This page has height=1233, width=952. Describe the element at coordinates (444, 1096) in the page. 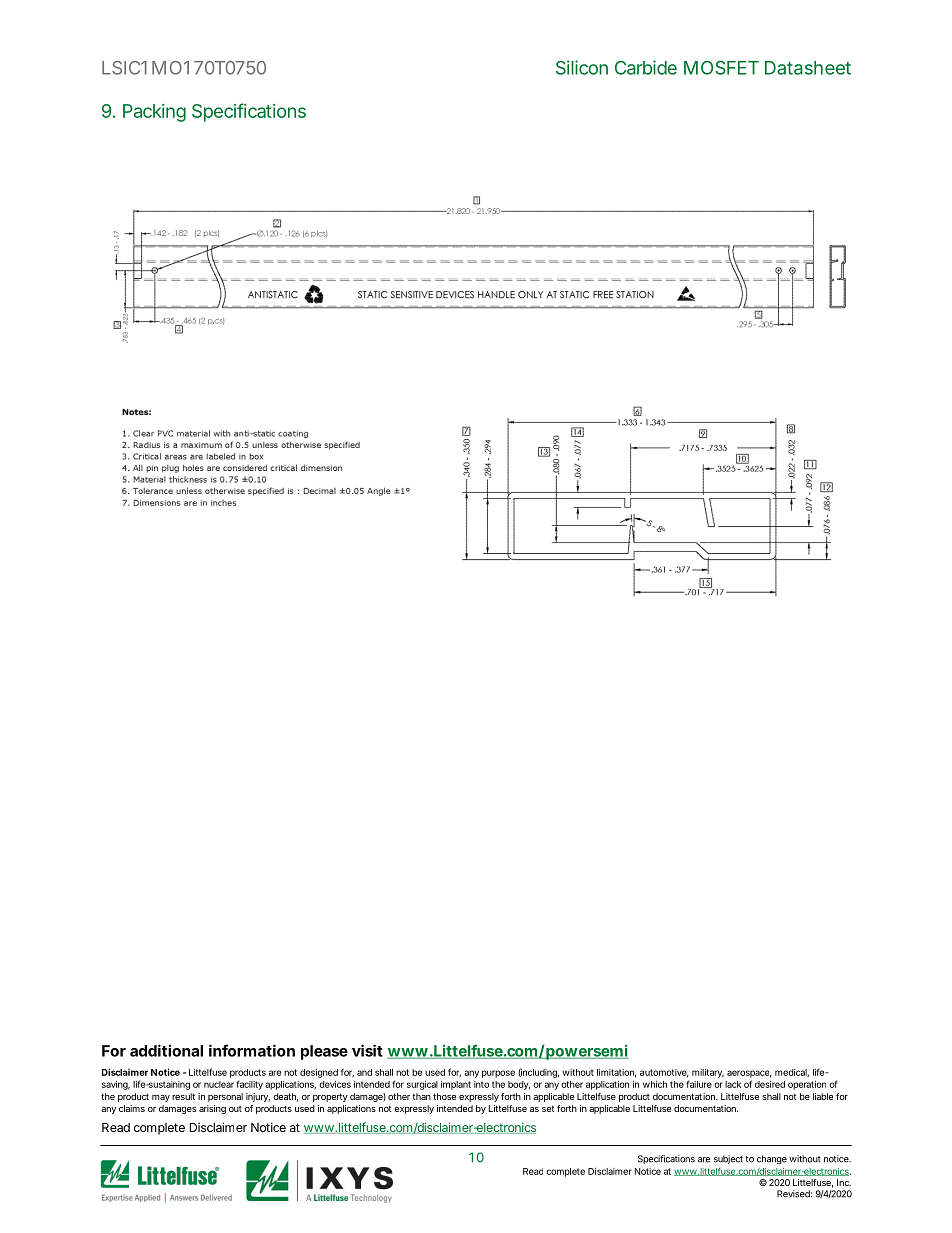

I see `those` at that location.
